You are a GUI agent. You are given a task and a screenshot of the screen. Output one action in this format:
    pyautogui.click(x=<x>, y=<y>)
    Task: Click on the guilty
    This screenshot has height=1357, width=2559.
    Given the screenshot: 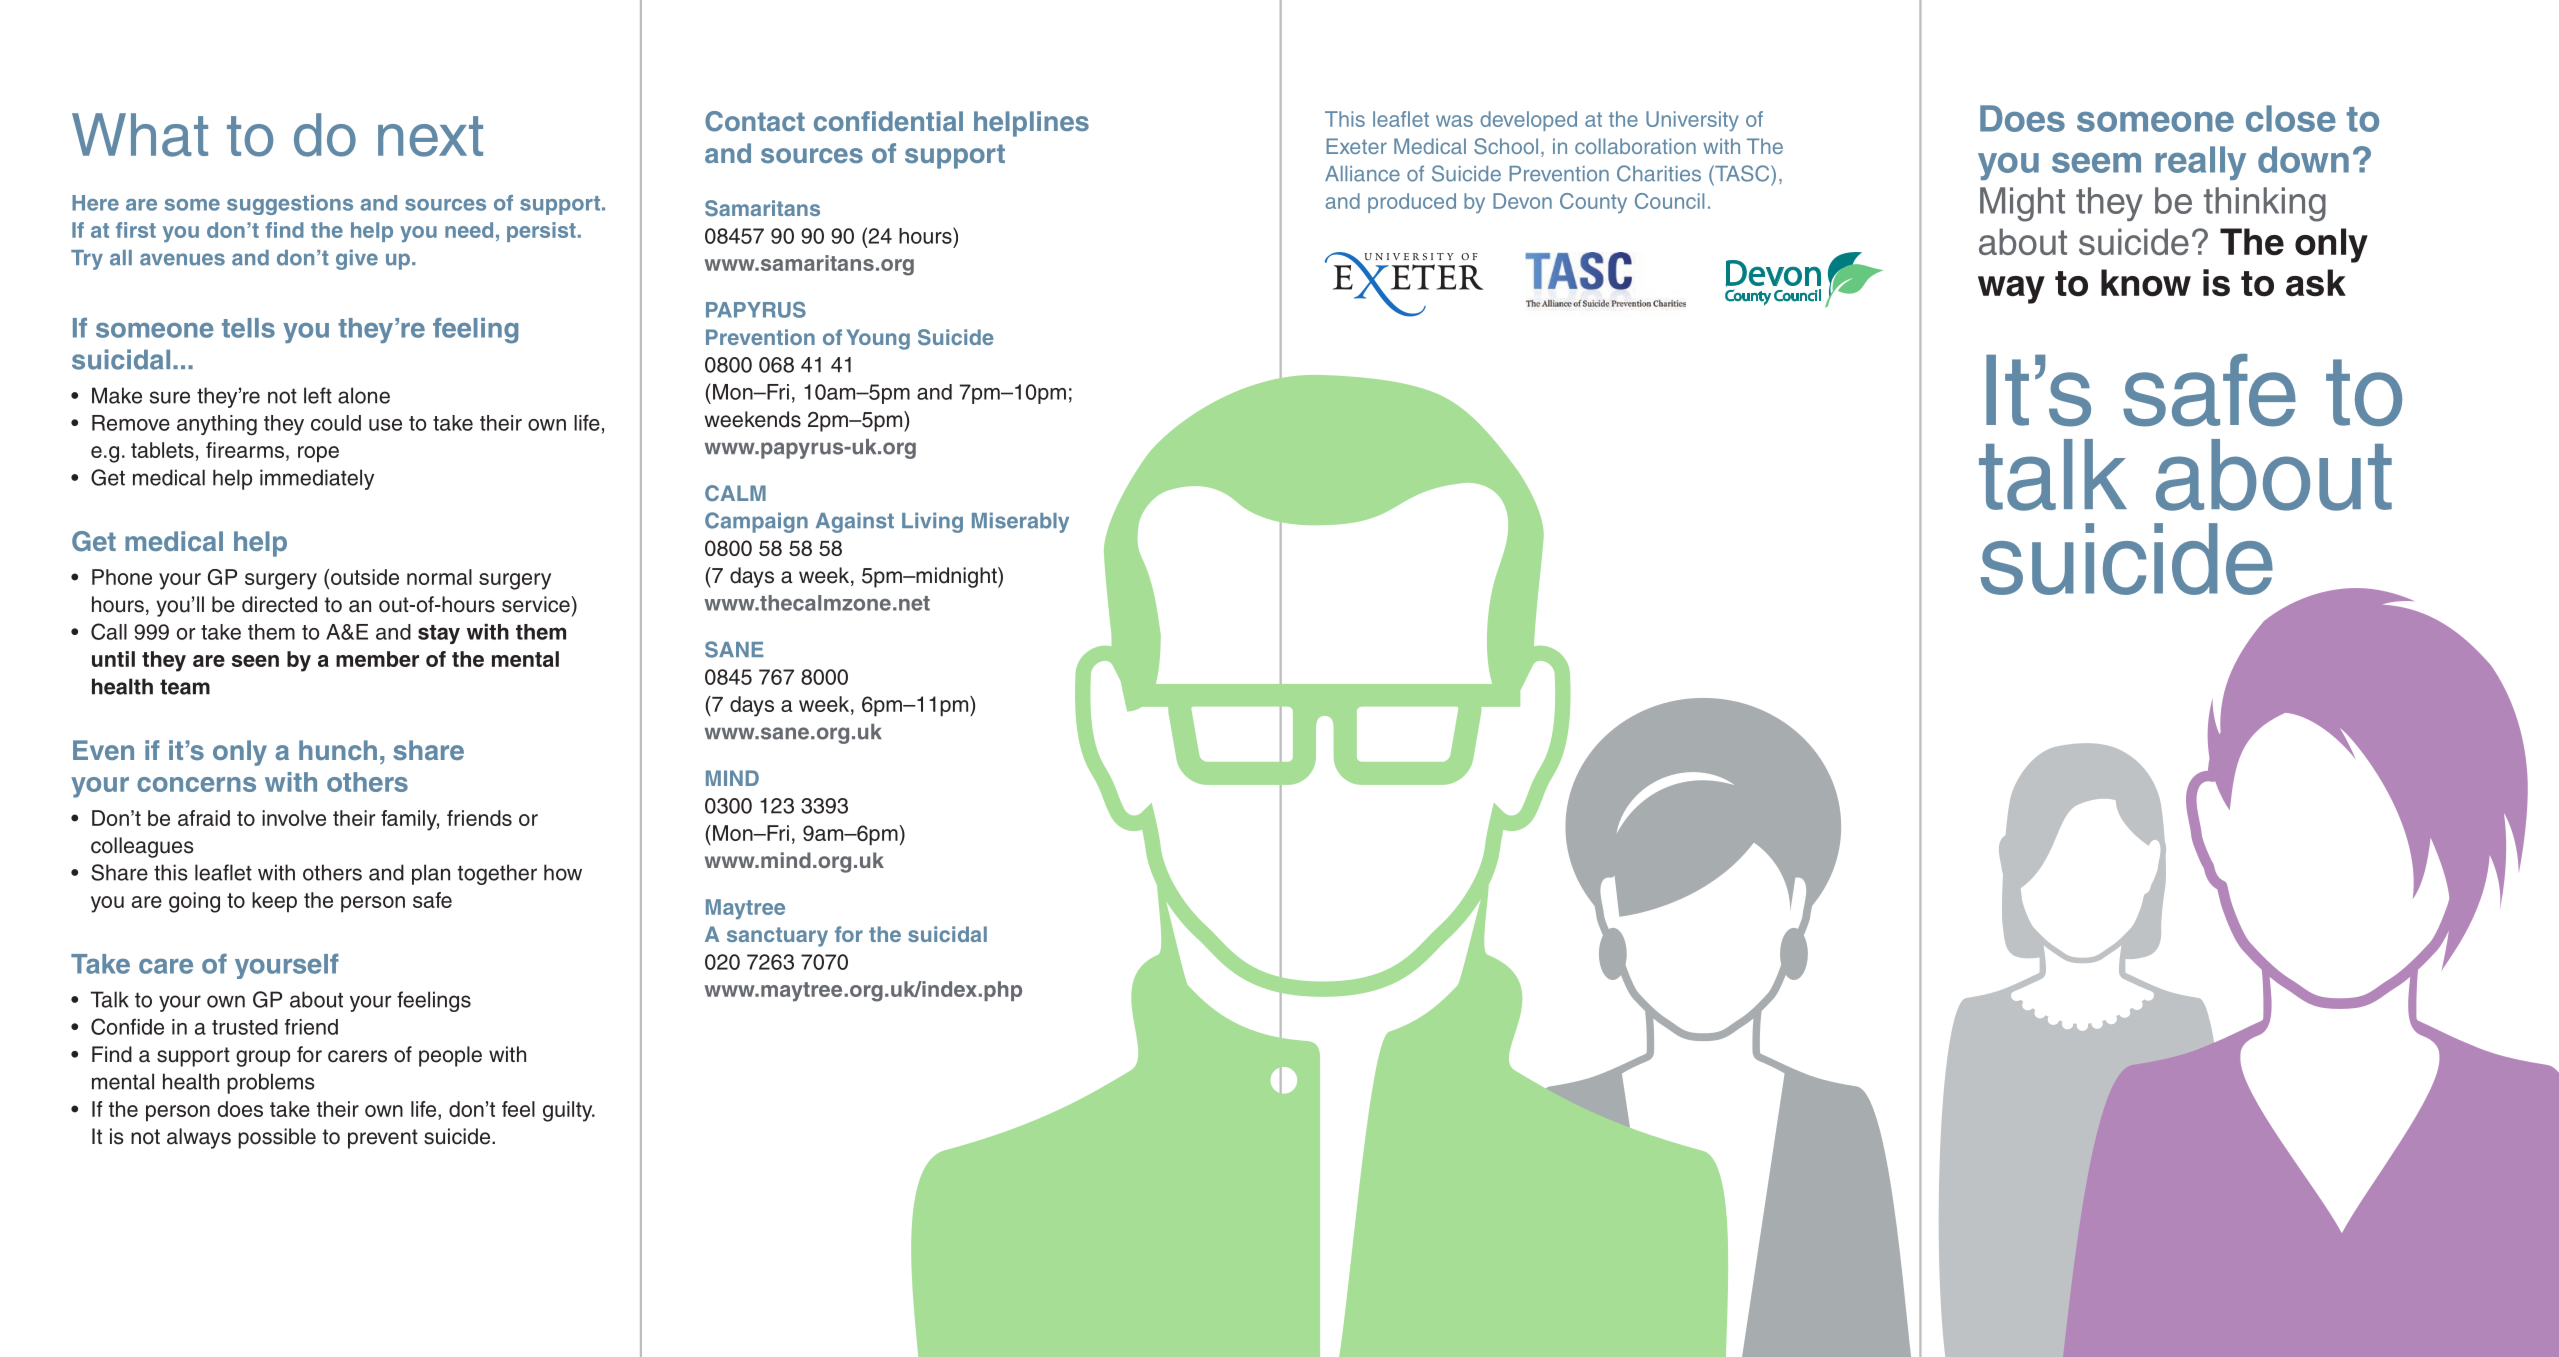 What is the action you would take?
    pyautogui.click(x=569, y=1111)
